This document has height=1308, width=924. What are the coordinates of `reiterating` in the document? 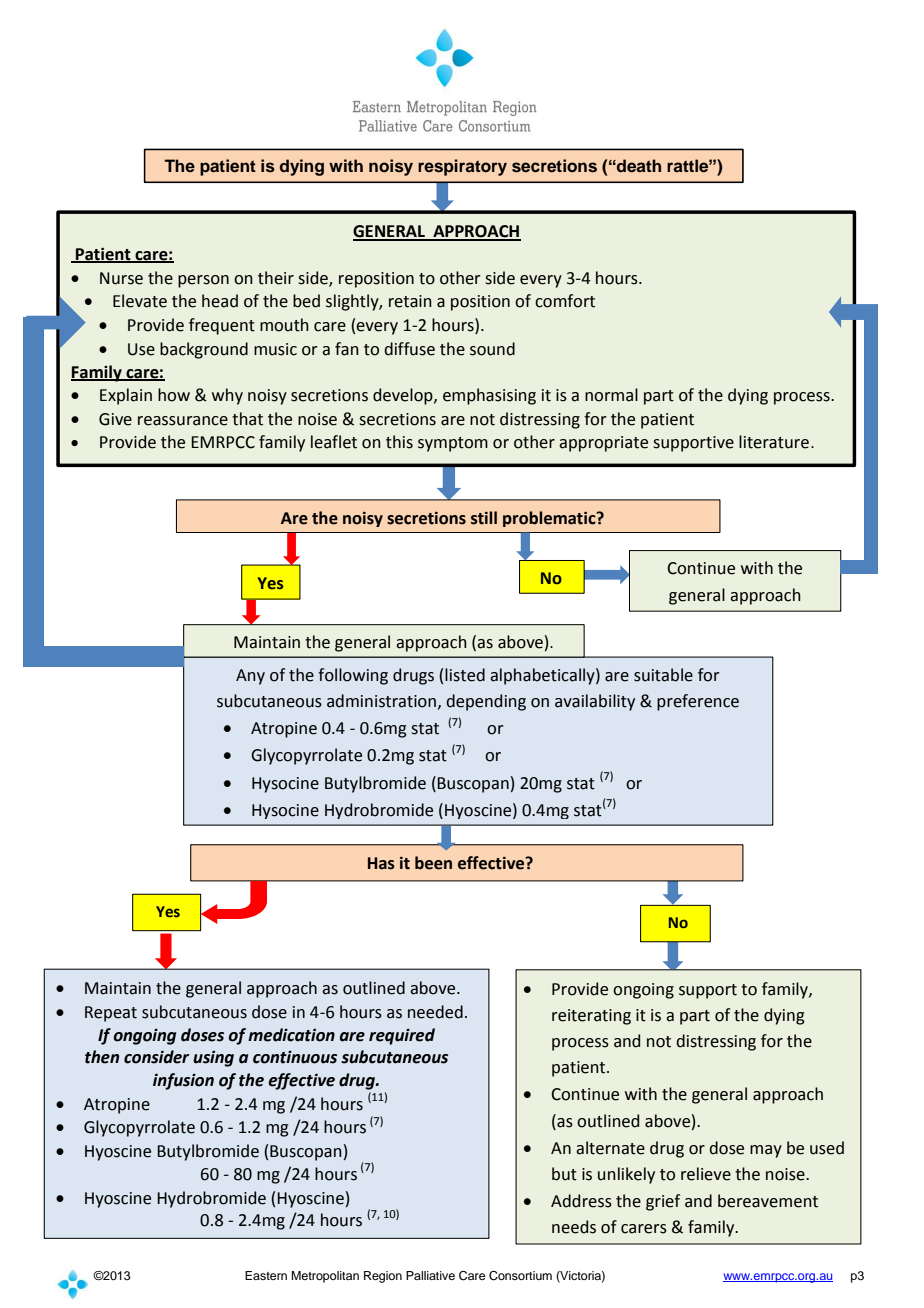 It's located at (591, 1017).
